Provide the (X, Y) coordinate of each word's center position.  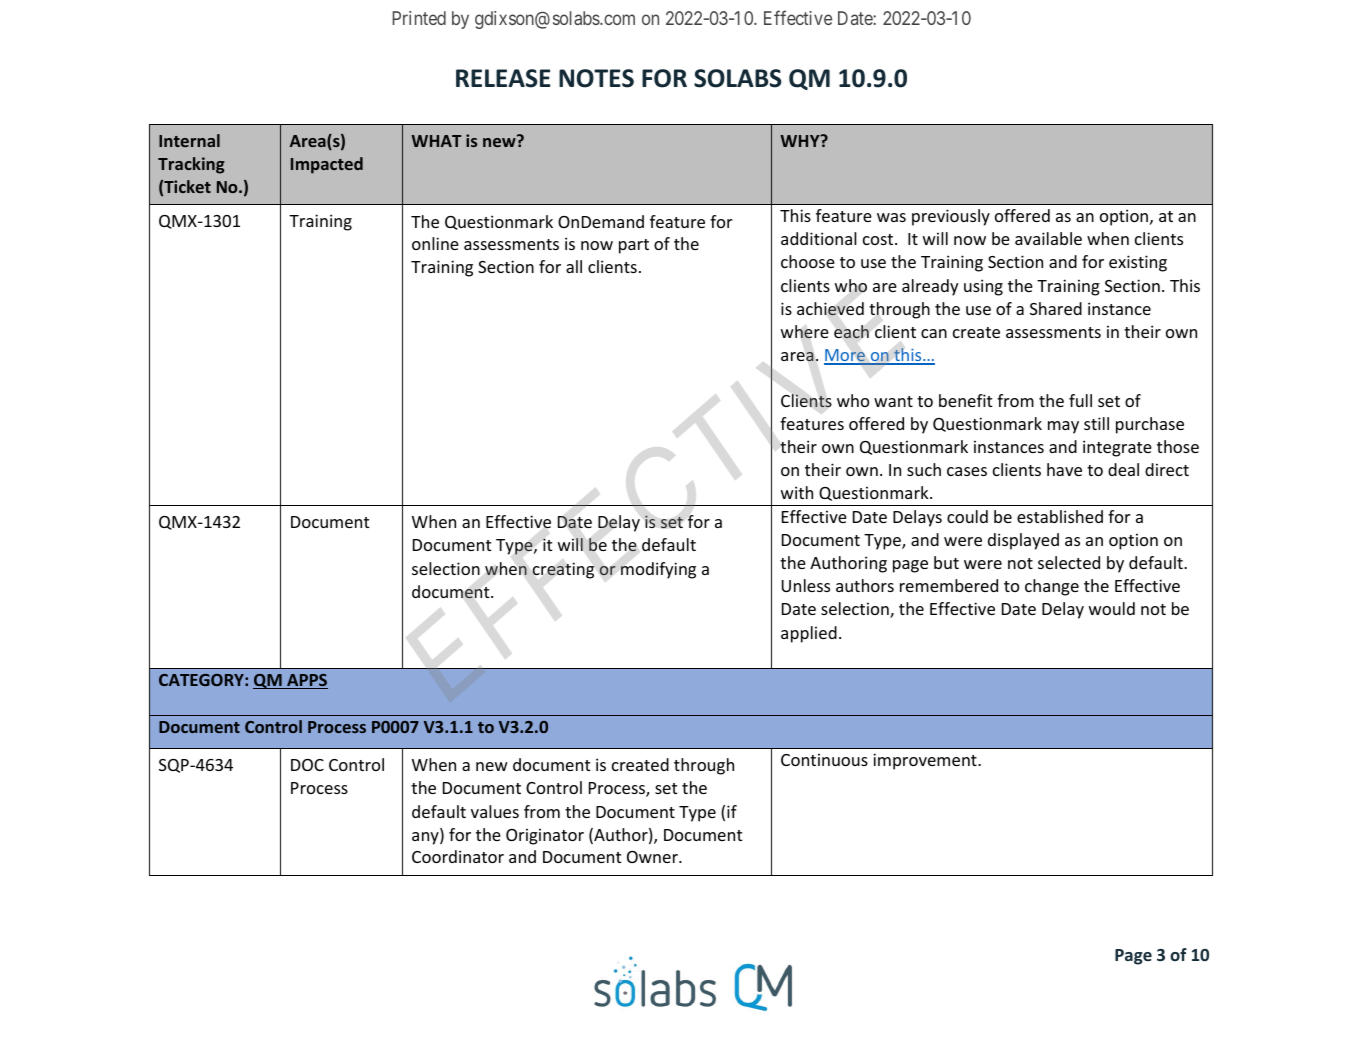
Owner (653, 857)
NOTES (596, 78)
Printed (419, 18)
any (426, 838)
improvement (926, 761)
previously (951, 217)
